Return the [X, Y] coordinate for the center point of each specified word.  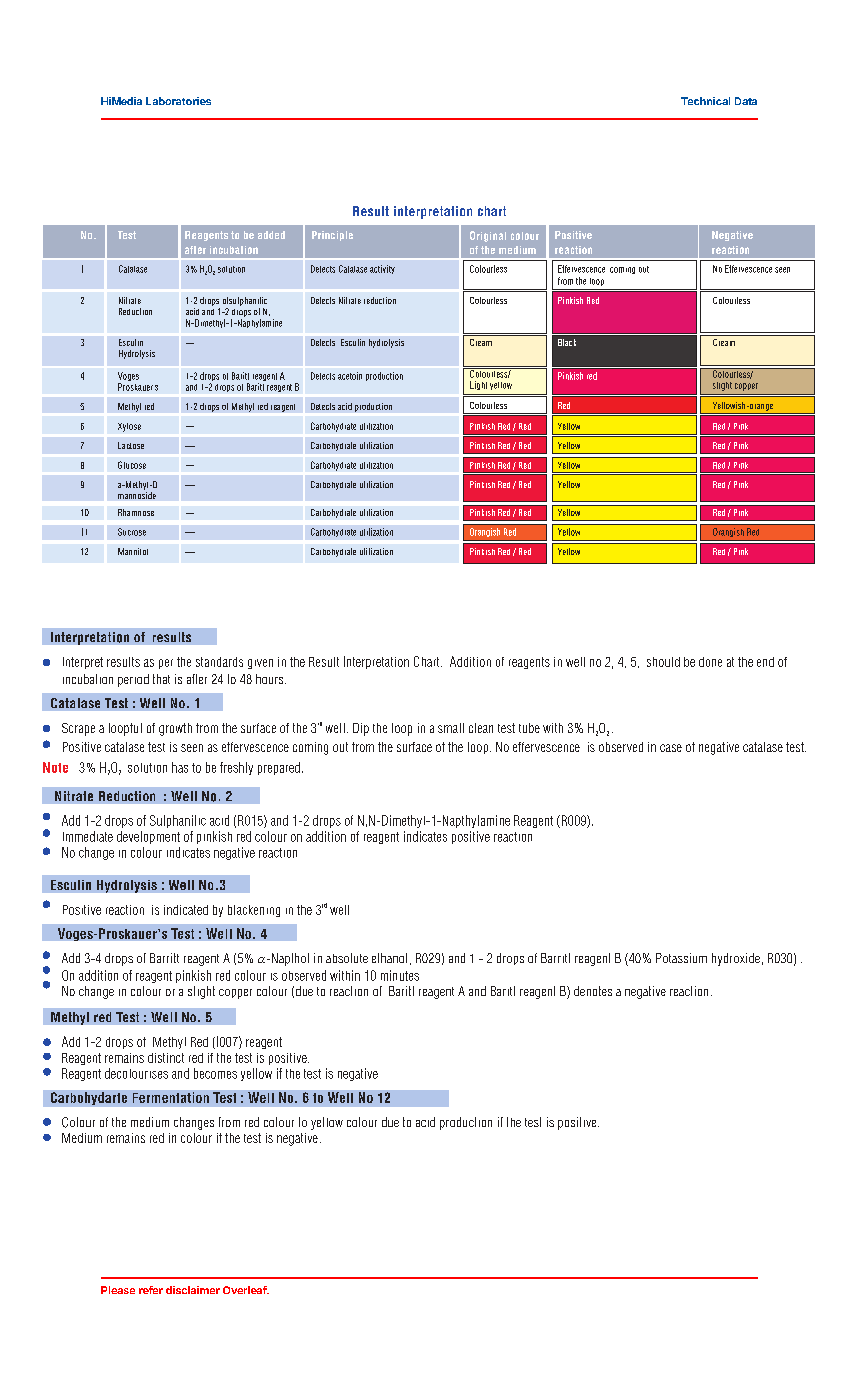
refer [151, 1290]
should [663, 662]
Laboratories [178, 101]
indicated [186, 910]
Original [488, 236]
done [710, 662]
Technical [705, 101]
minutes [400, 975]
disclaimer [193, 1290]
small [451, 728]
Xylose [129, 427]
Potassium [681, 958]
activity [382, 269]
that [161, 679]
